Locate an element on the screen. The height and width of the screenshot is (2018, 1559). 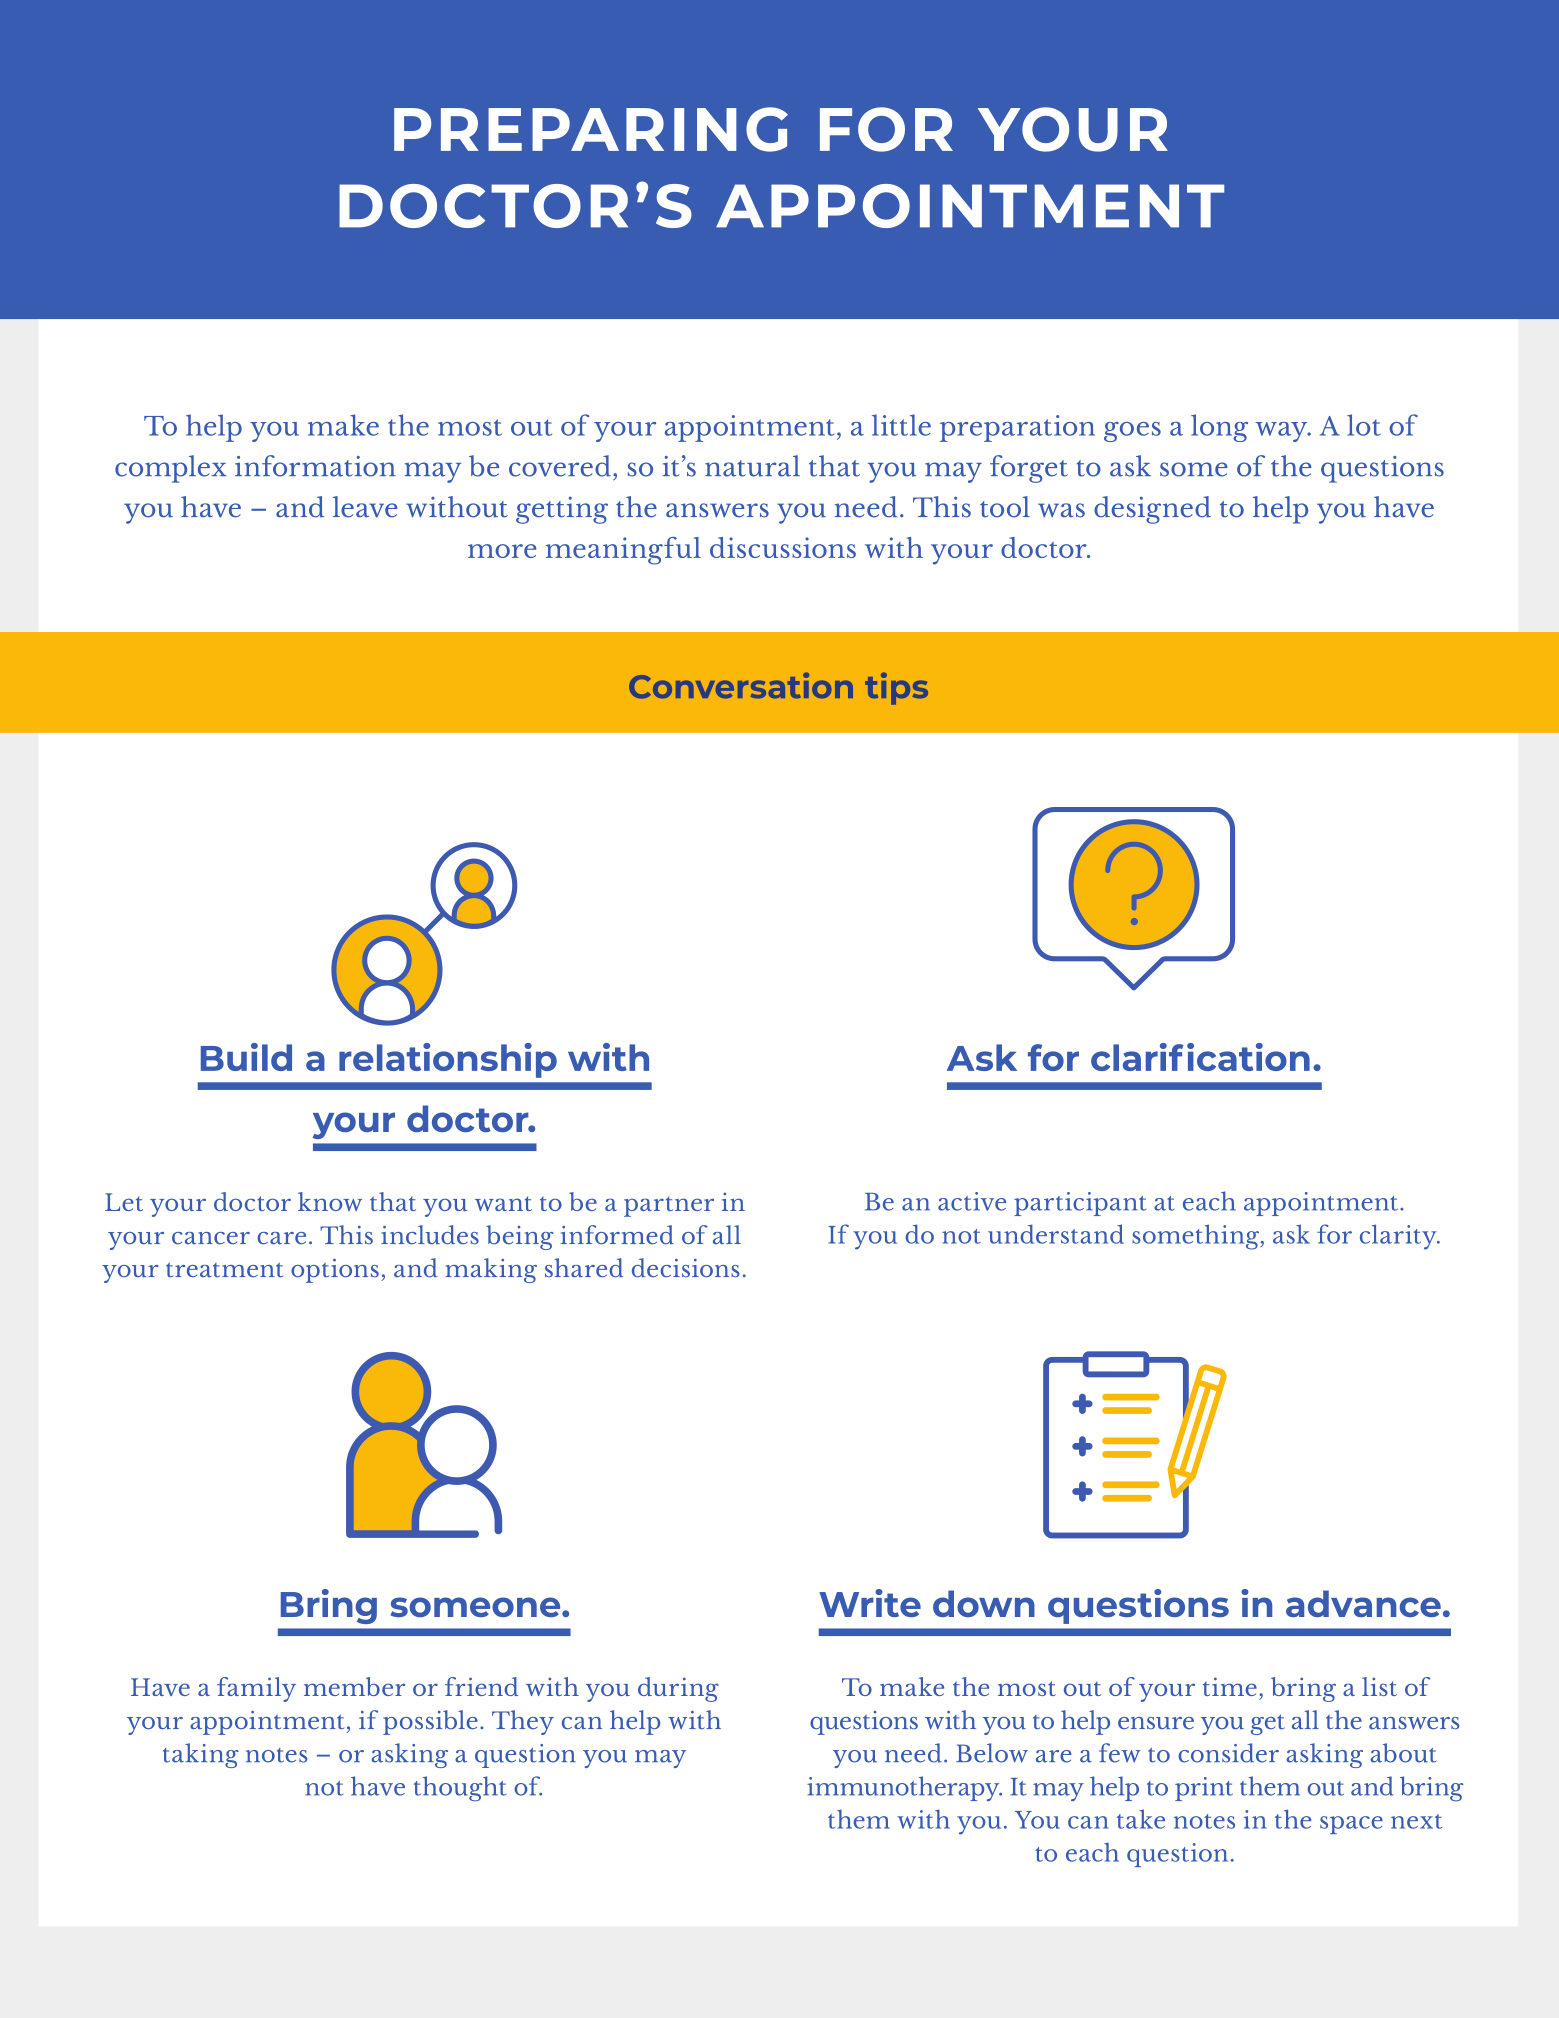
decisions is located at coordinates (686, 1268).
